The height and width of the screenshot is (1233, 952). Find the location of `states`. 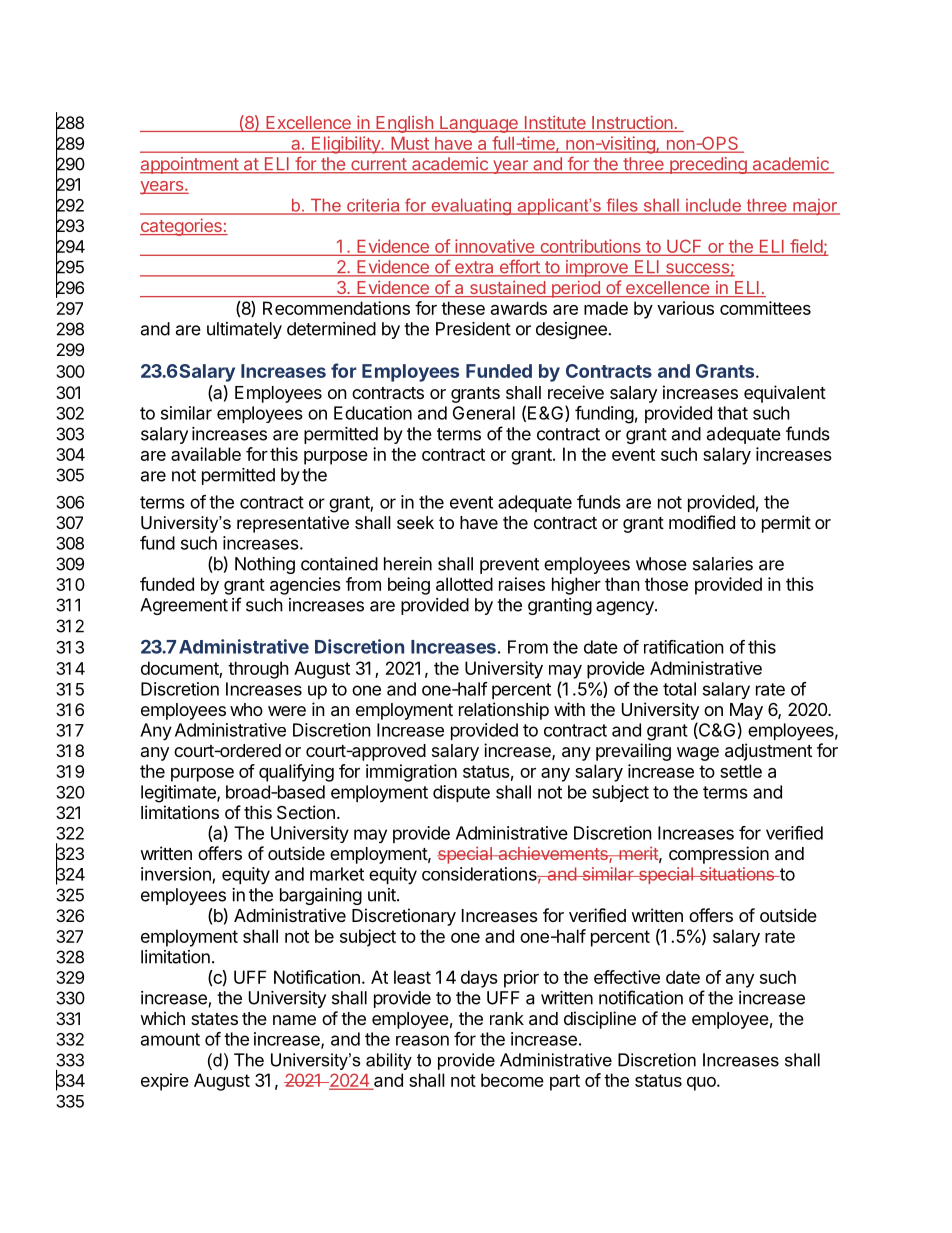

states is located at coordinates (214, 1019).
